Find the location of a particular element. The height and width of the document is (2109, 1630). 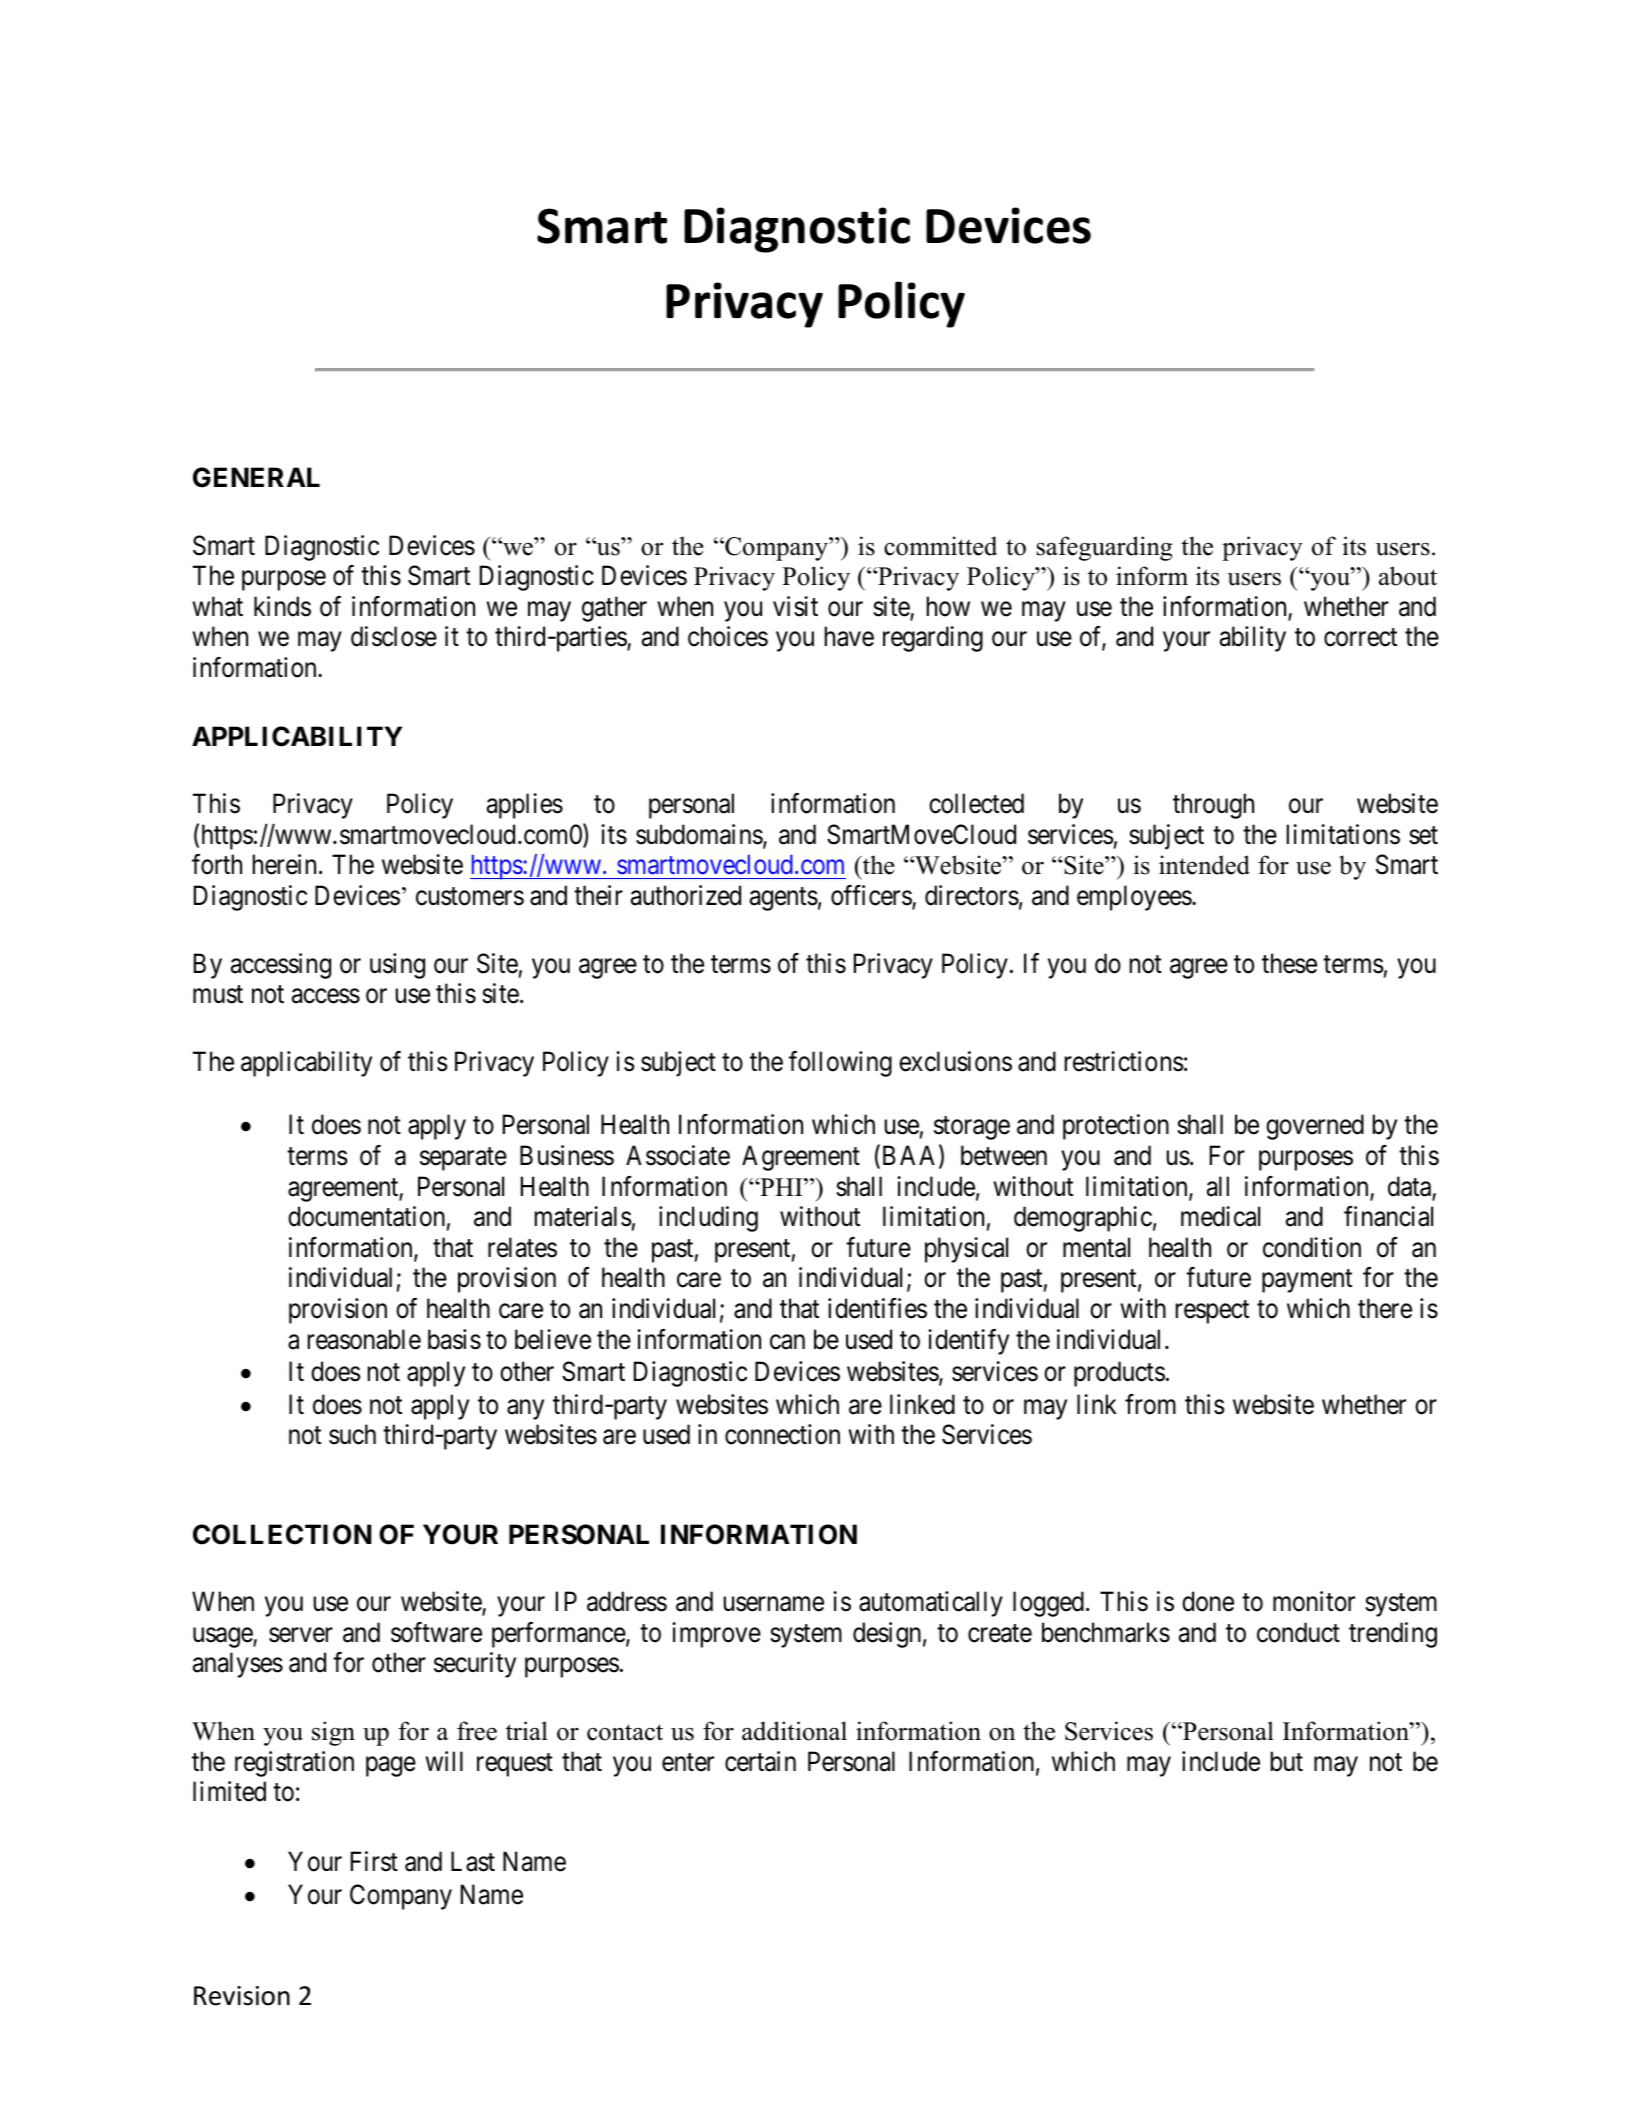

about is located at coordinates (1408, 576).
